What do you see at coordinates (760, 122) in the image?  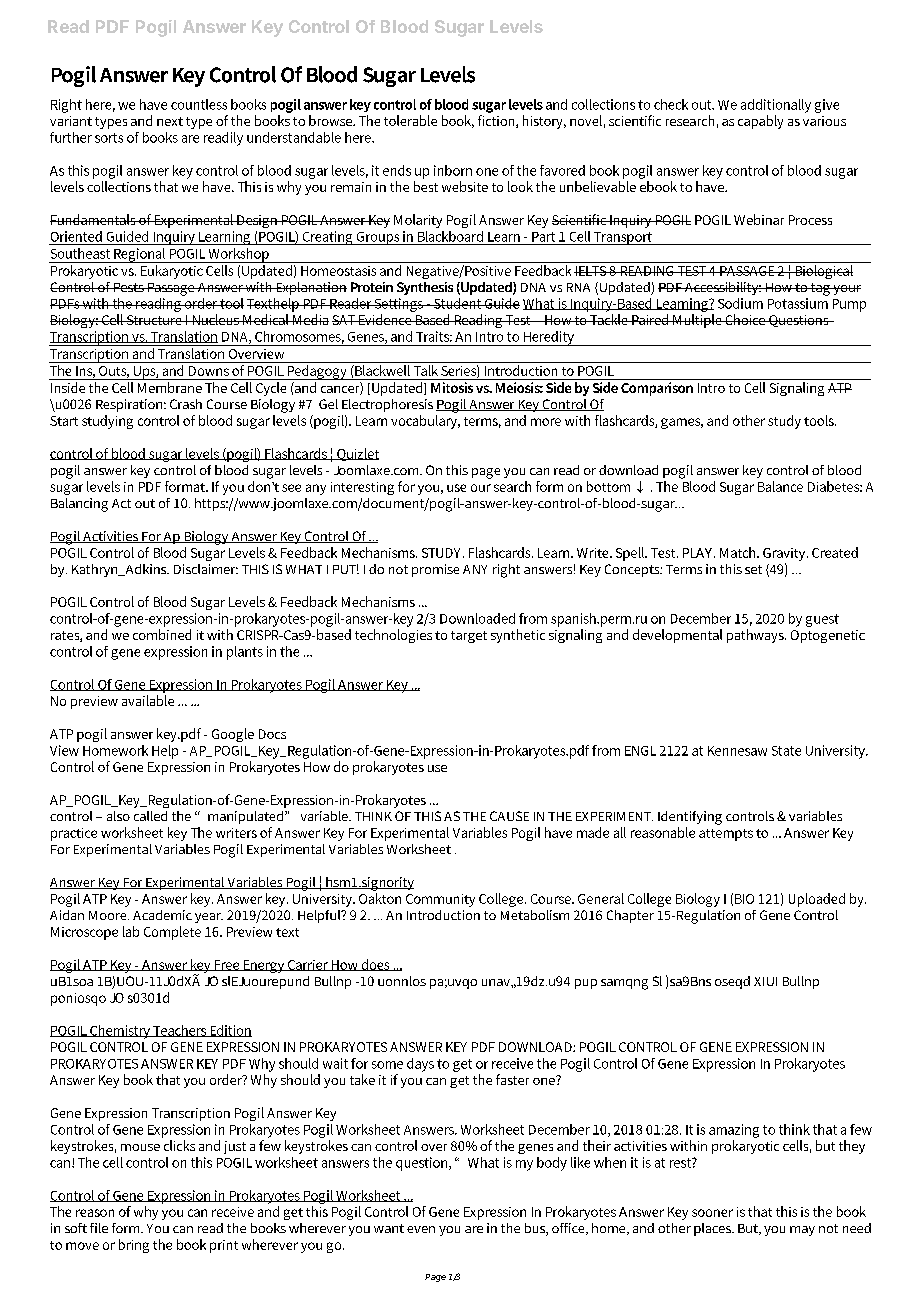 I see `capably` at bounding box center [760, 122].
